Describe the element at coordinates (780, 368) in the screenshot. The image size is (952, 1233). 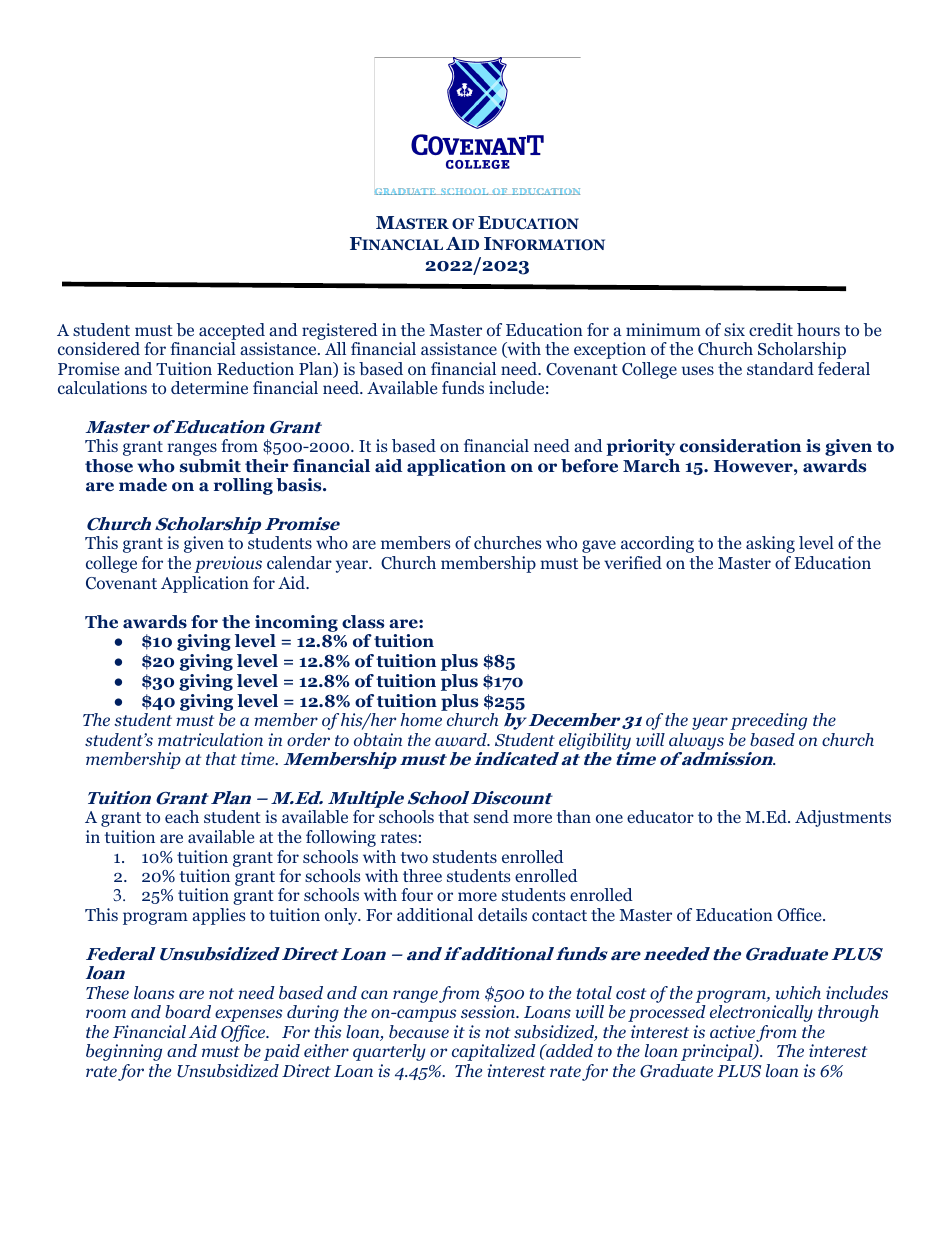
I see `standard` at that location.
